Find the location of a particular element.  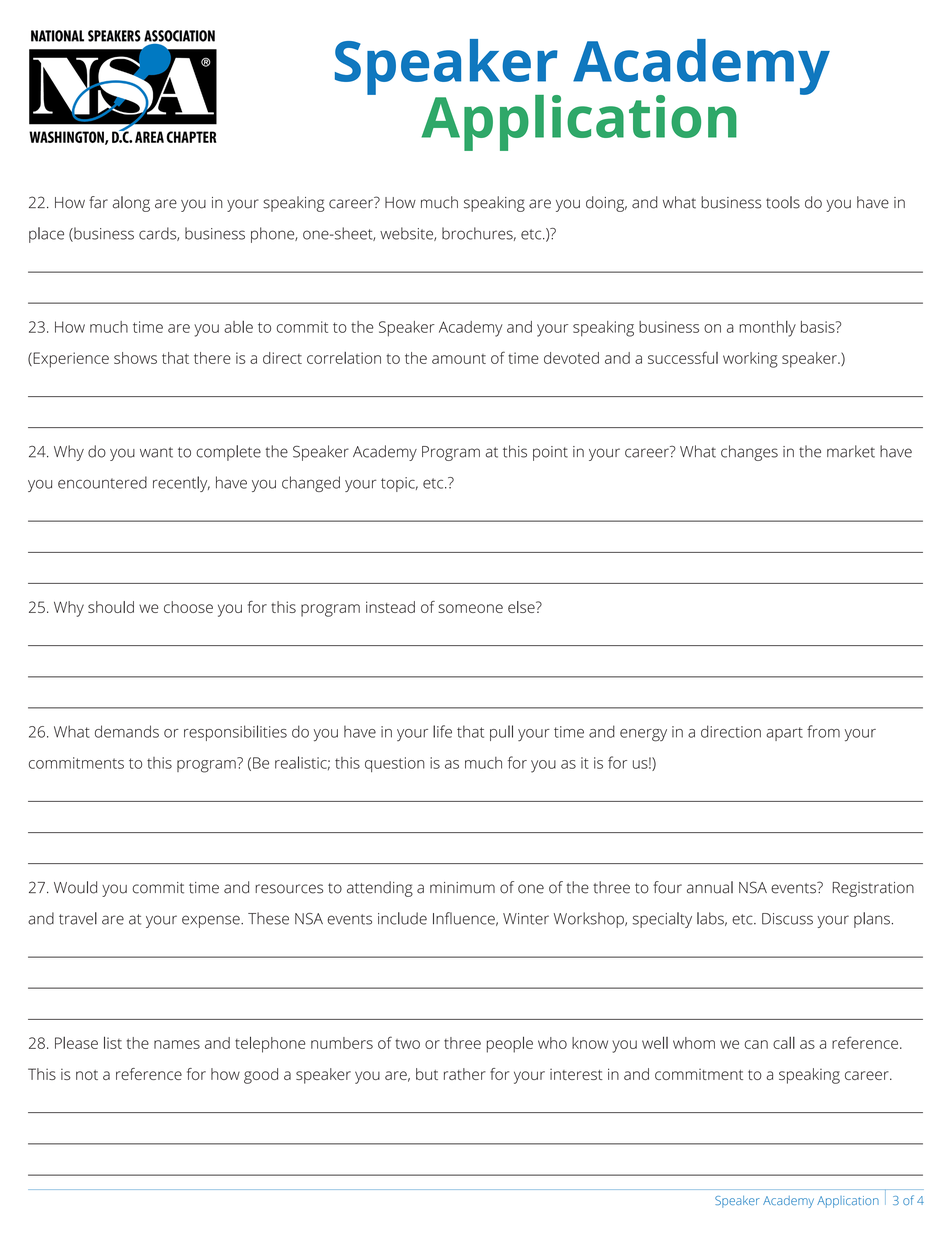

website is located at coordinates (407, 234).
